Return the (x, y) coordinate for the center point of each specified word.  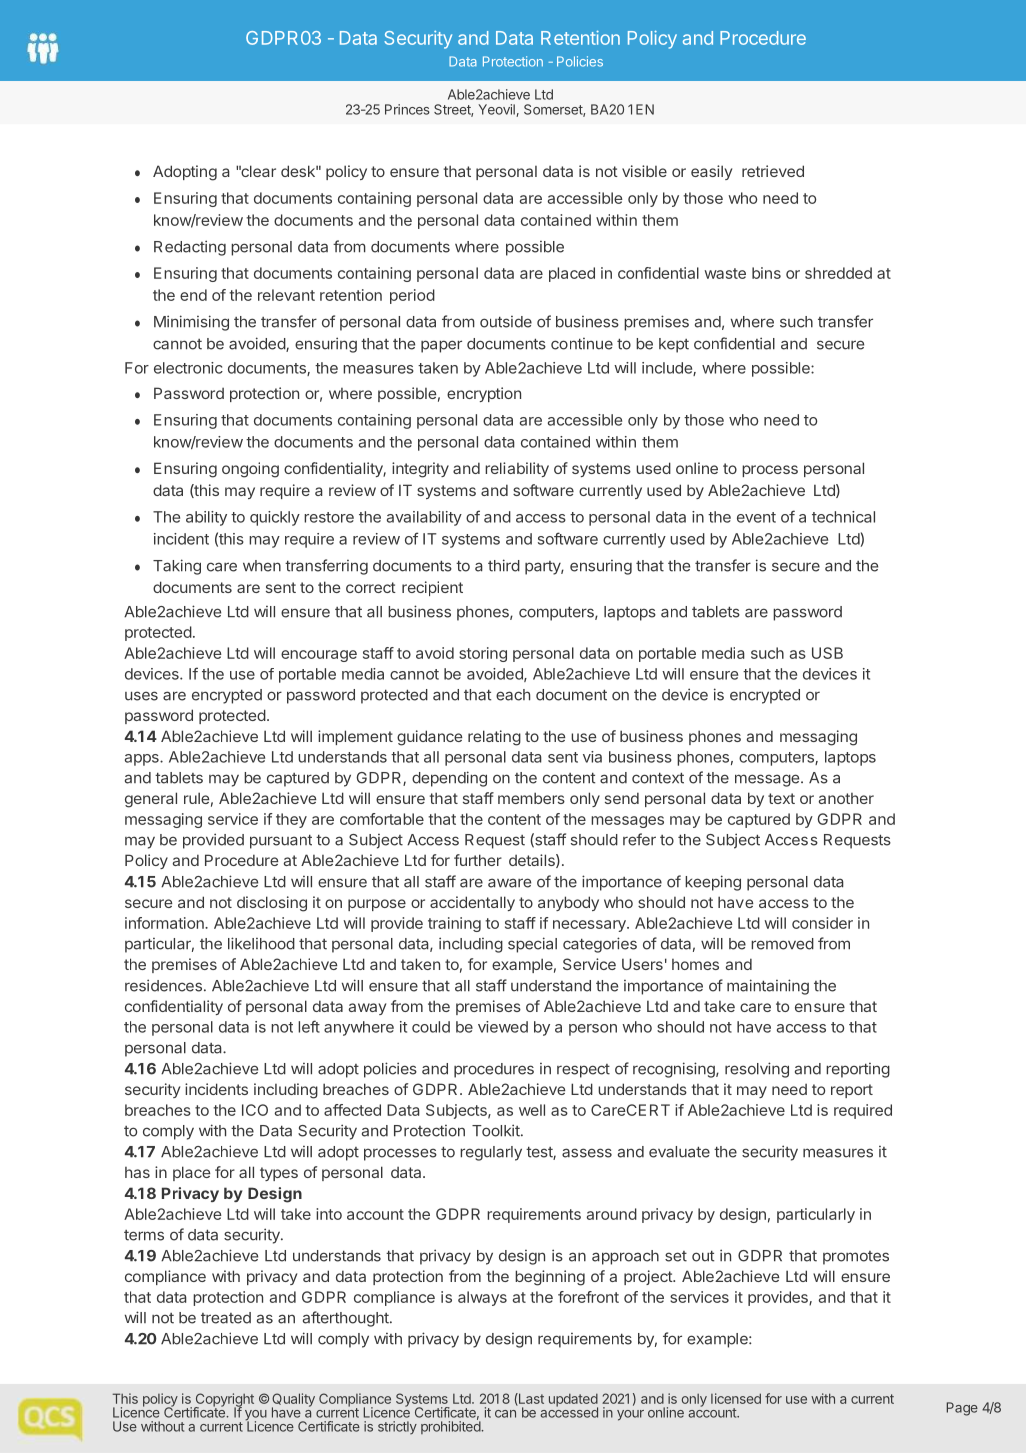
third (504, 565)
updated (573, 1401)
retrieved (773, 171)
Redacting (190, 248)
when (262, 566)
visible (644, 171)
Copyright (224, 1401)
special (532, 945)
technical (843, 517)
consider (822, 923)
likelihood (261, 943)
